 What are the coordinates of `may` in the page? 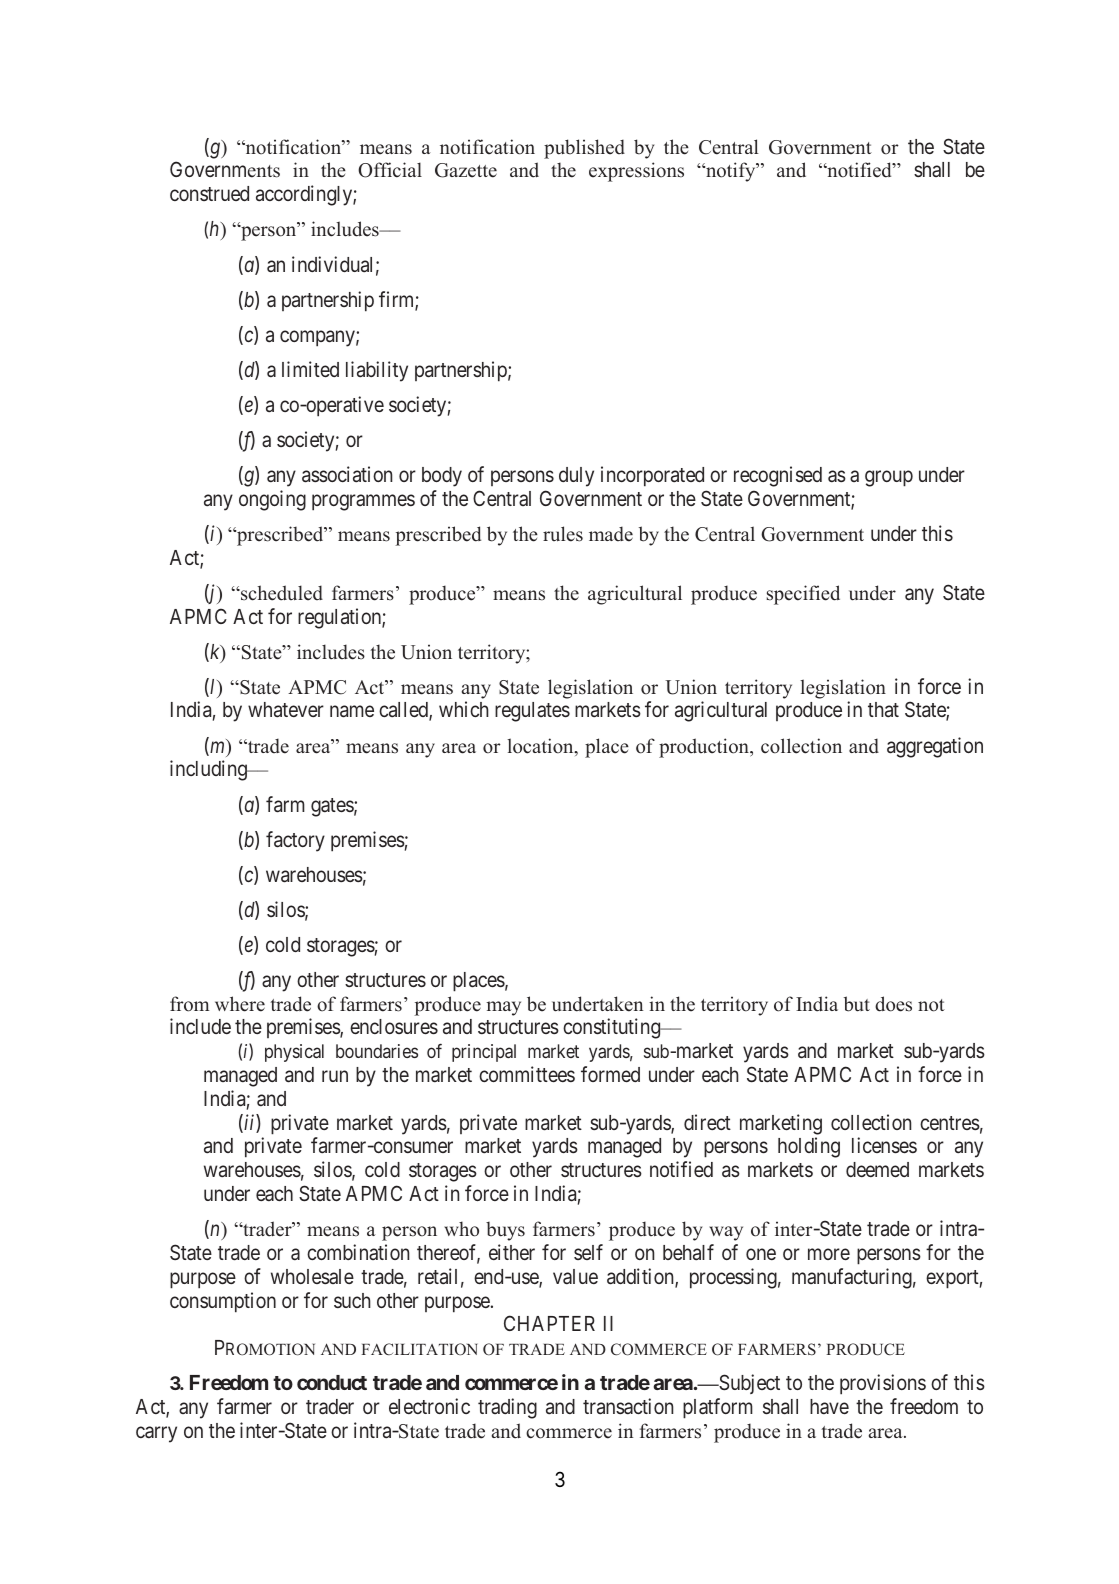 It's located at (503, 1008).
